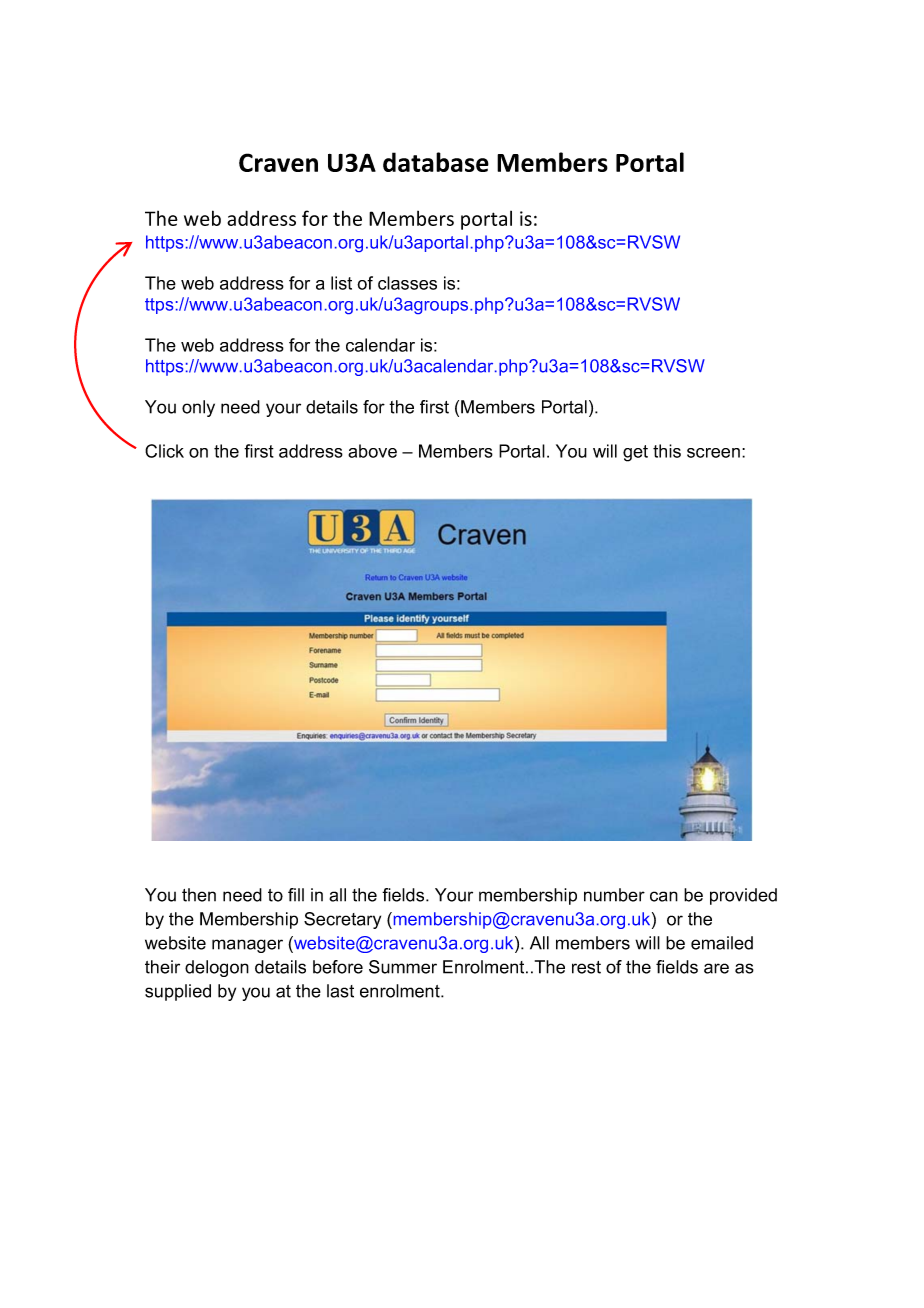  I want to click on this, so click(667, 451).
